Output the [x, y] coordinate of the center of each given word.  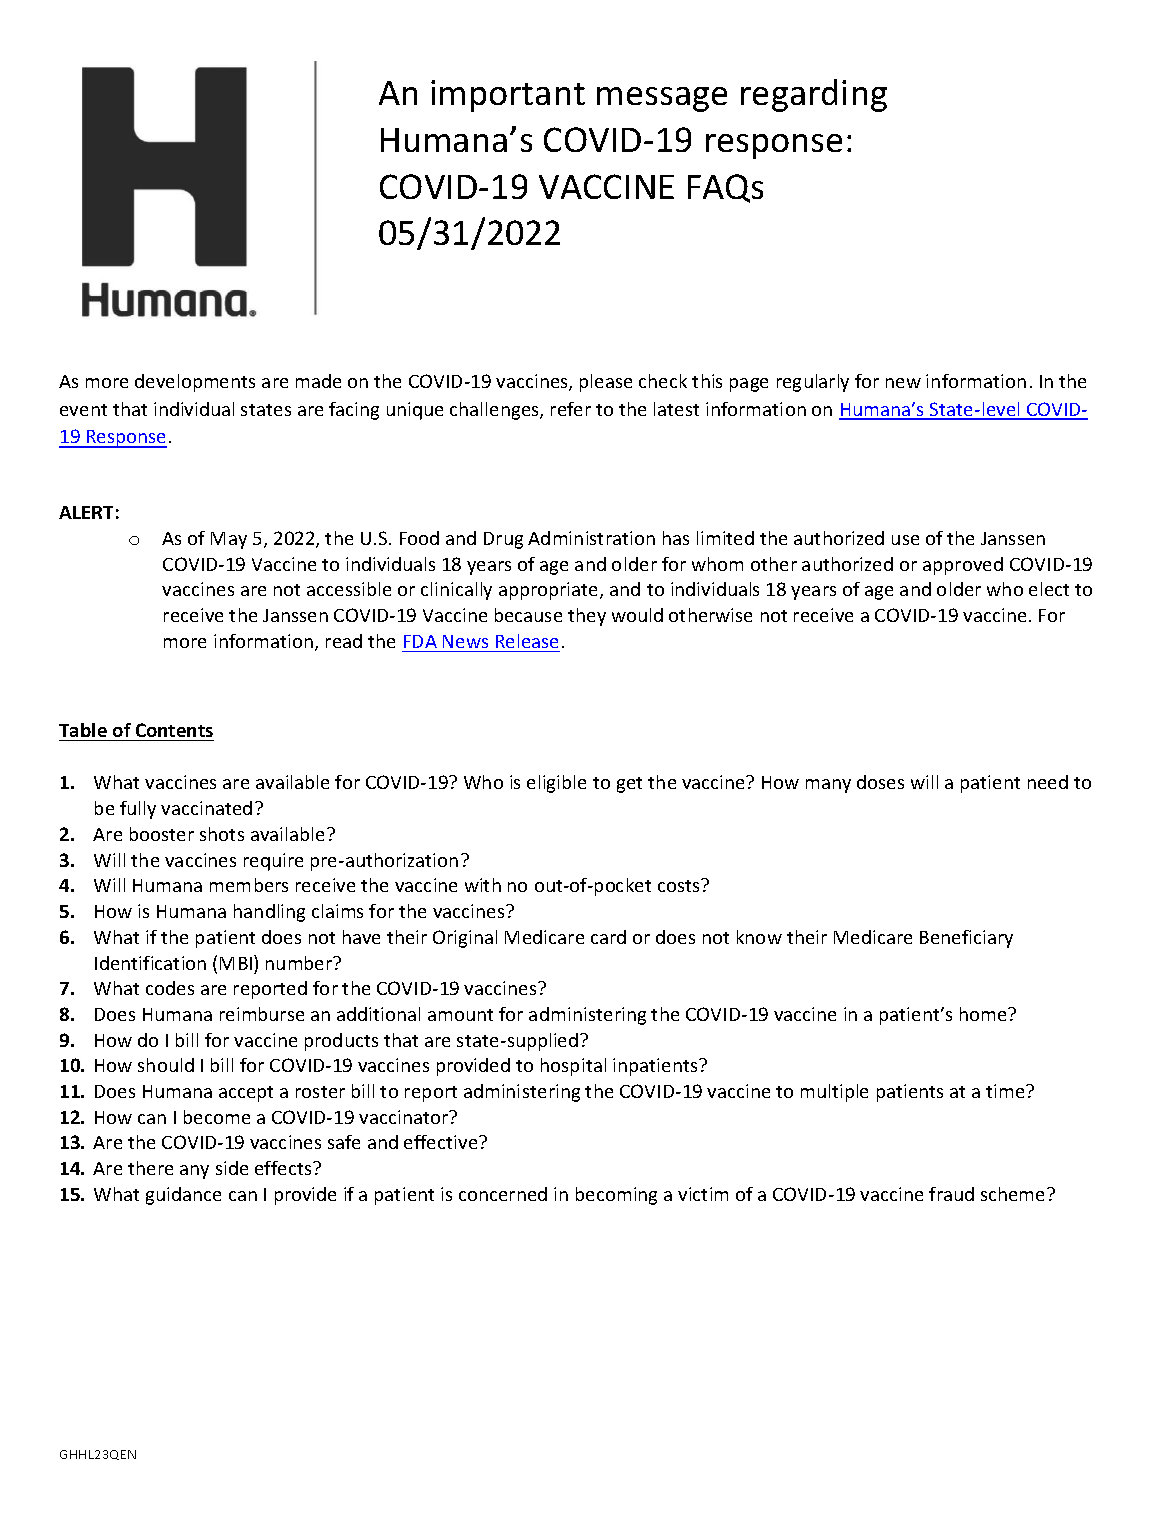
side [232, 1168]
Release [527, 641]
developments [195, 383]
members [249, 885]
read [344, 641]
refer [571, 409]
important [508, 96]
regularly [813, 383]
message [662, 99]
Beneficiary [966, 939]
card [608, 937]
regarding [814, 95]
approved [963, 566]
